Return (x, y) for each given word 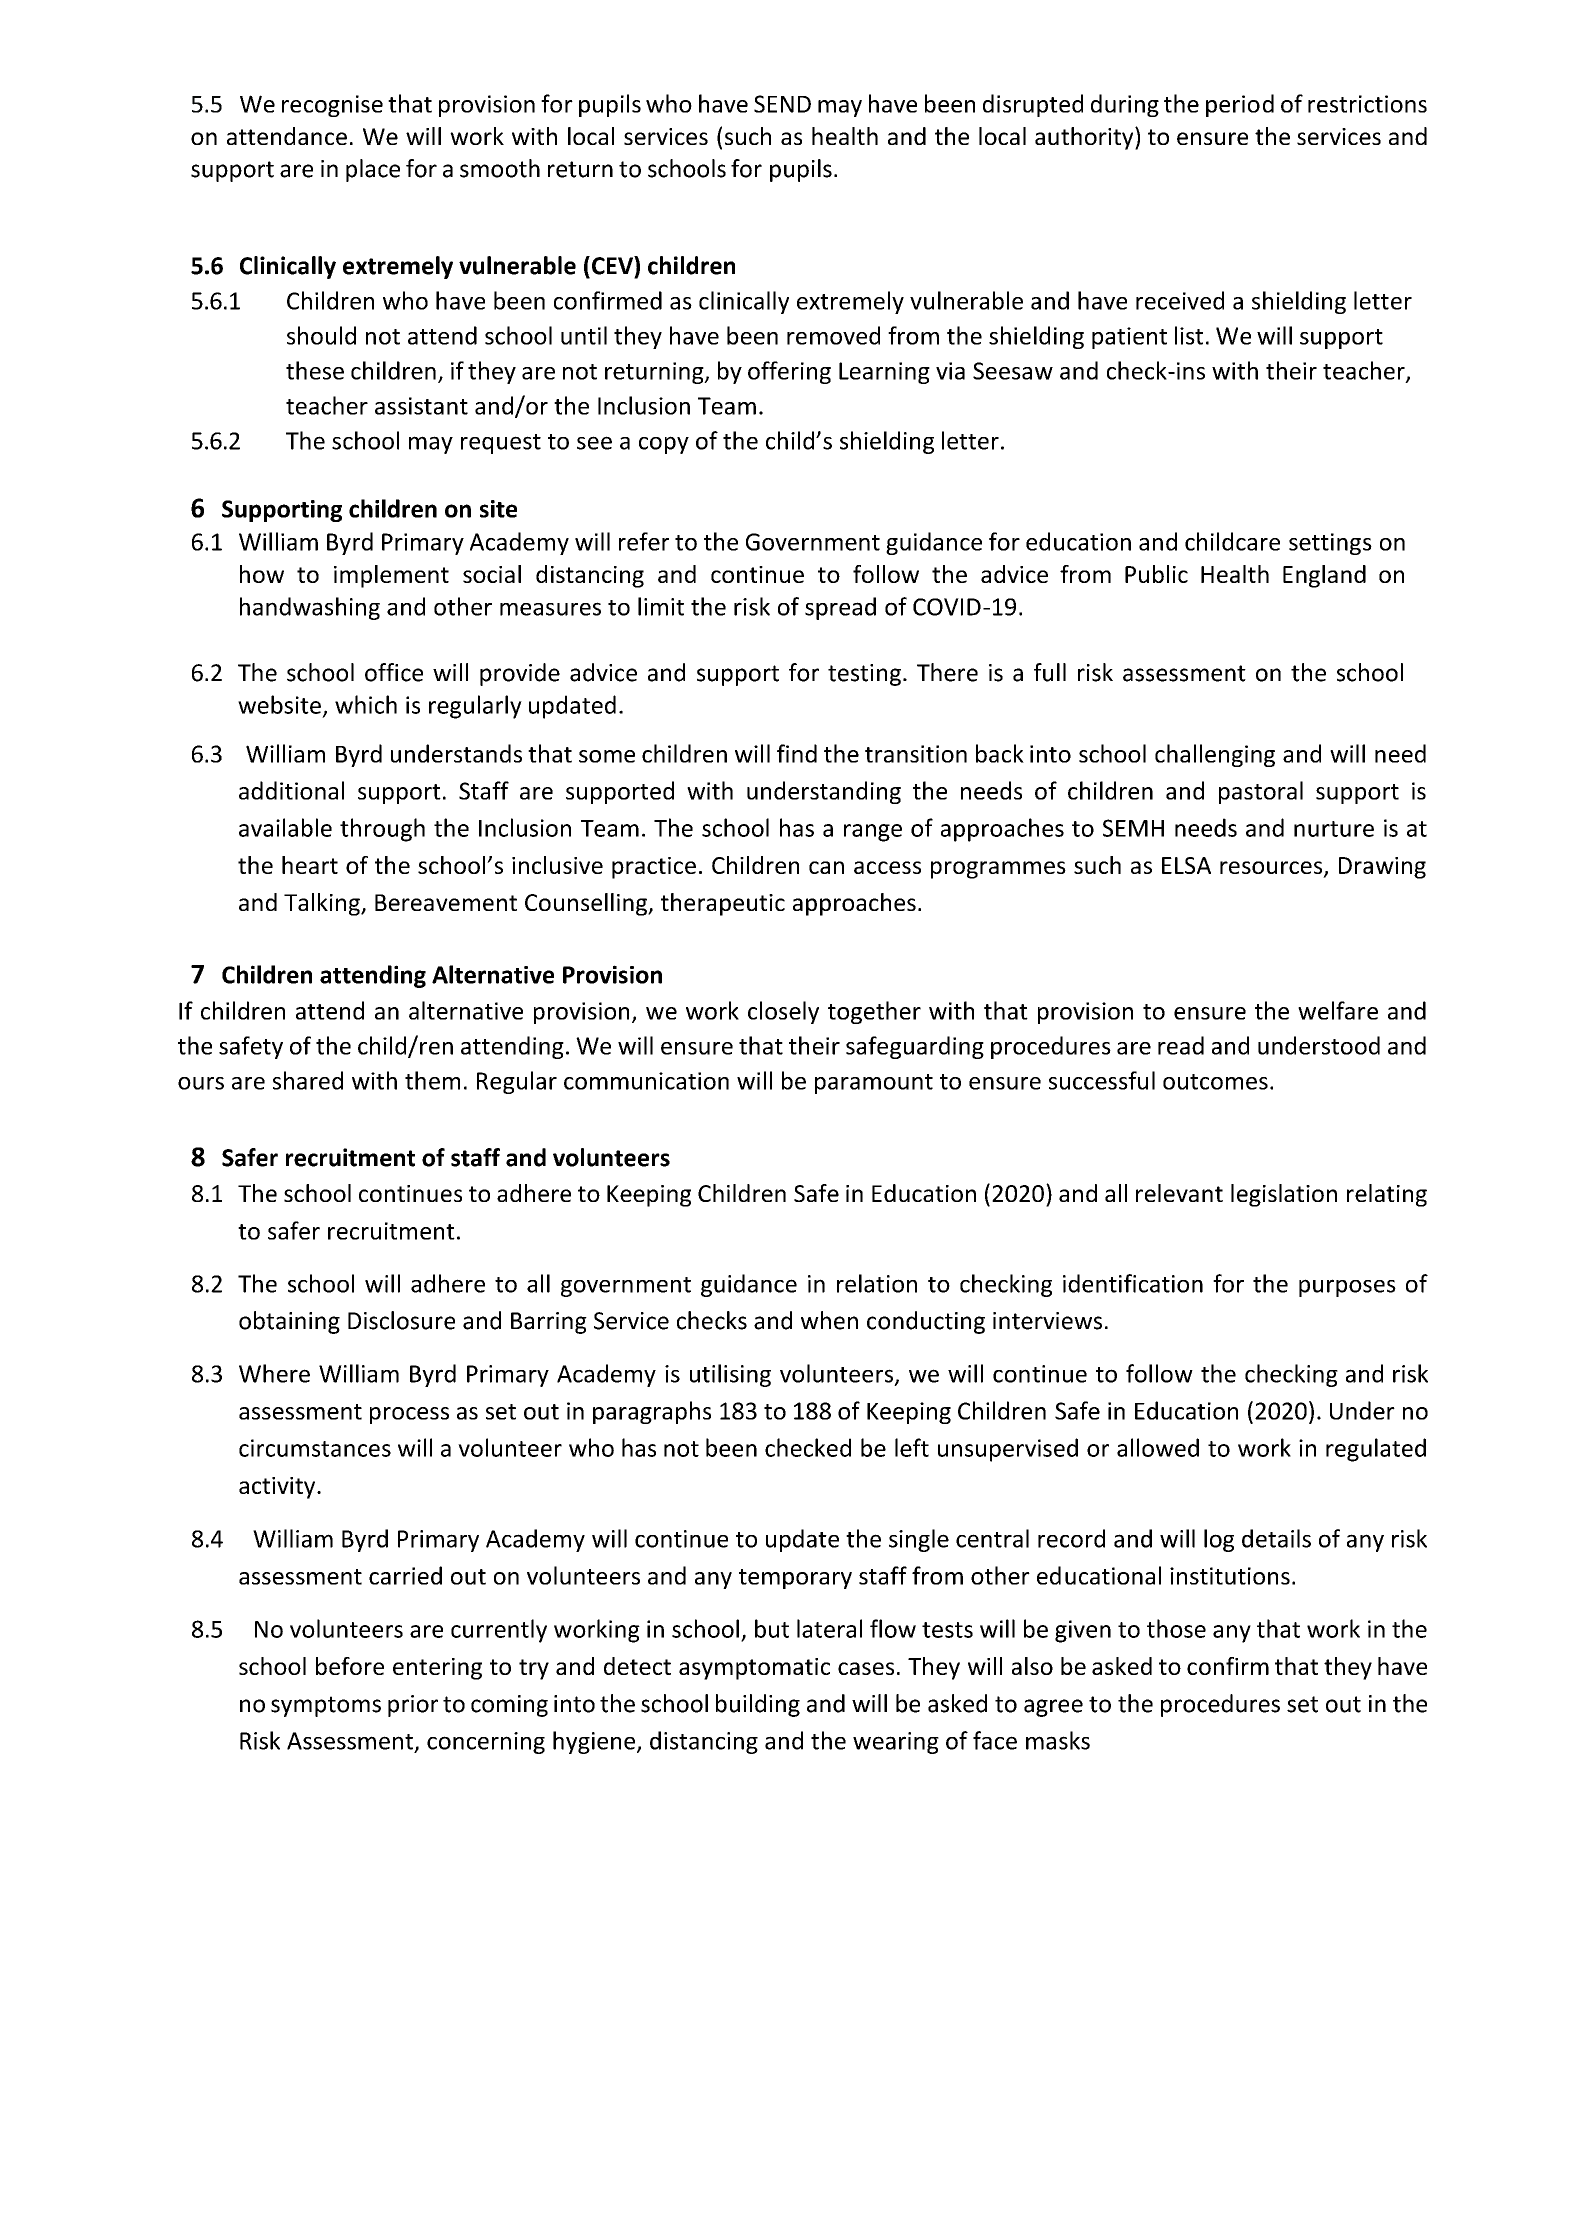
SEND (782, 104)
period (1240, 105)
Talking (323, 904)
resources (1272, 869)
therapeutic (723, 904)
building (758, 1705)
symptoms (326, 1706)
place (373, 170)
